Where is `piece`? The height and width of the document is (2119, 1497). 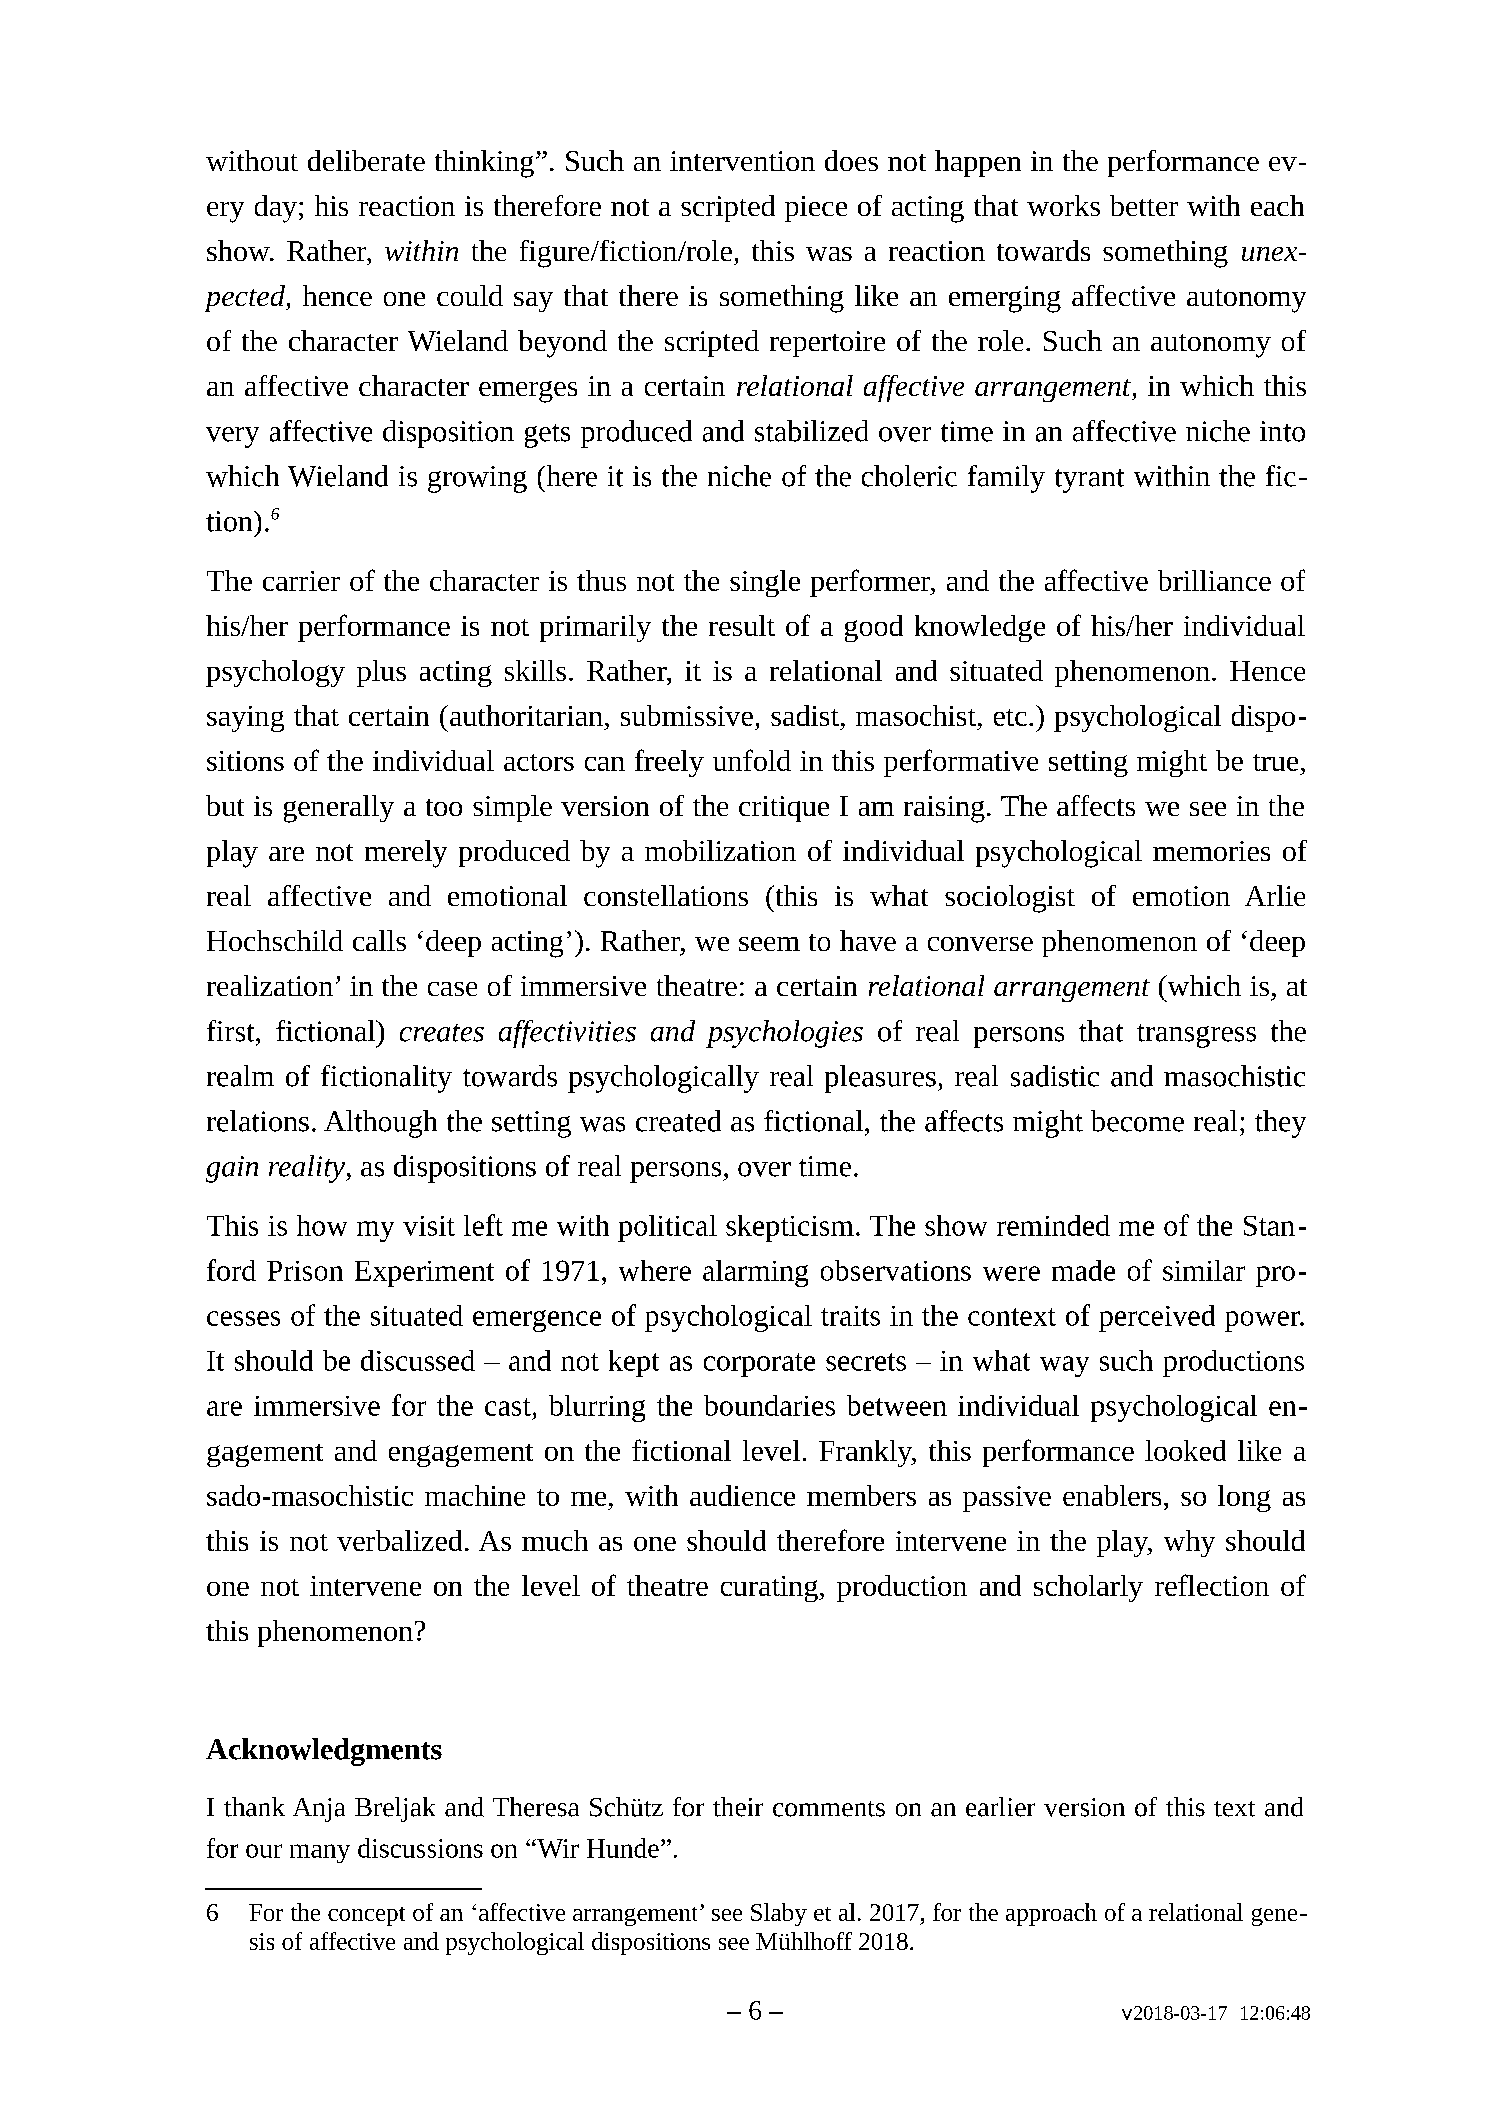 piece is located at coordinates (816, 209).
